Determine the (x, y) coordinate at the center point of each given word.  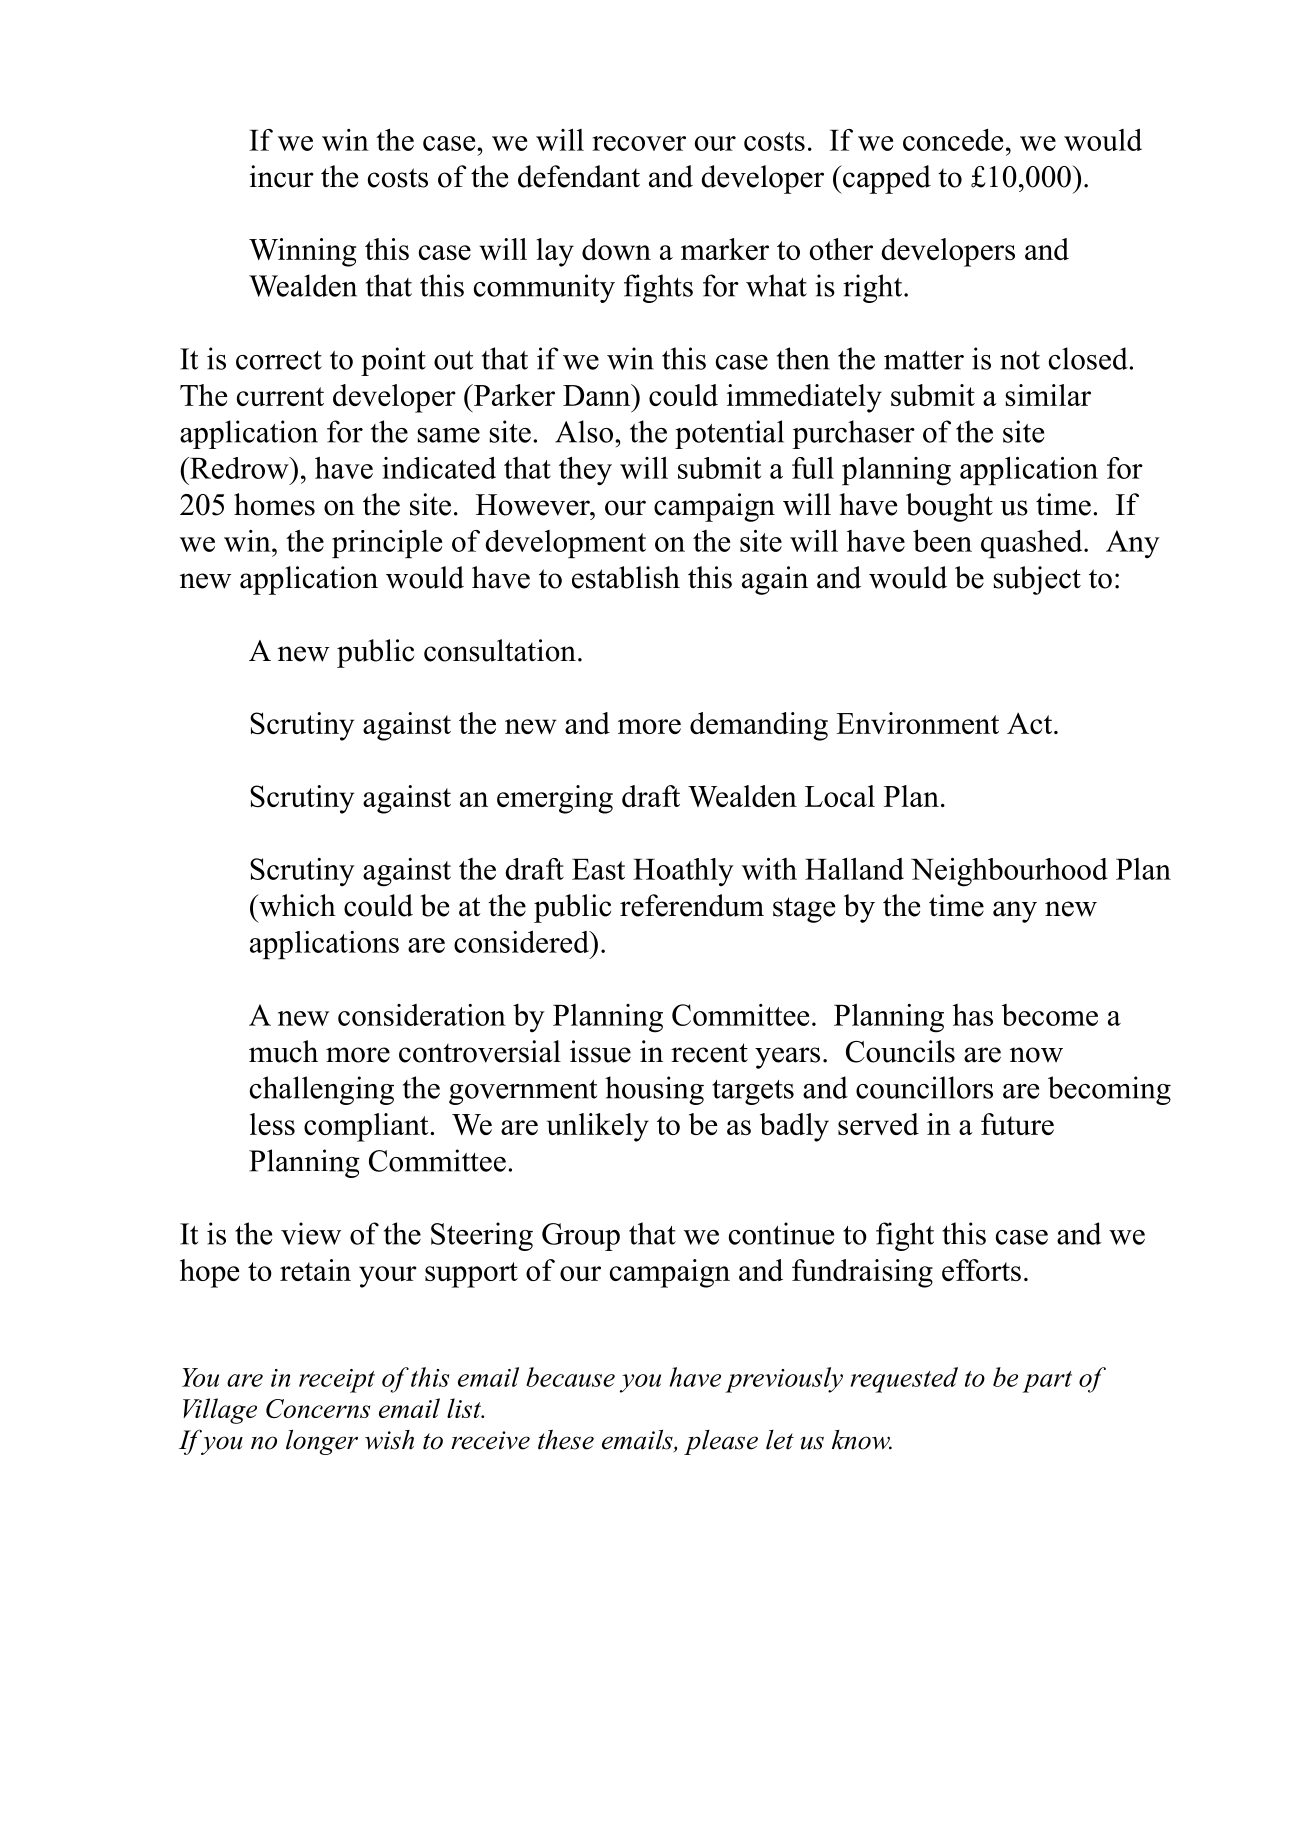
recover (639, 143)
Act (1031, 723)
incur (282, 176)
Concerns (318, 1408)
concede (953, 140)
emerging (555, 799)
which (296, 905)
